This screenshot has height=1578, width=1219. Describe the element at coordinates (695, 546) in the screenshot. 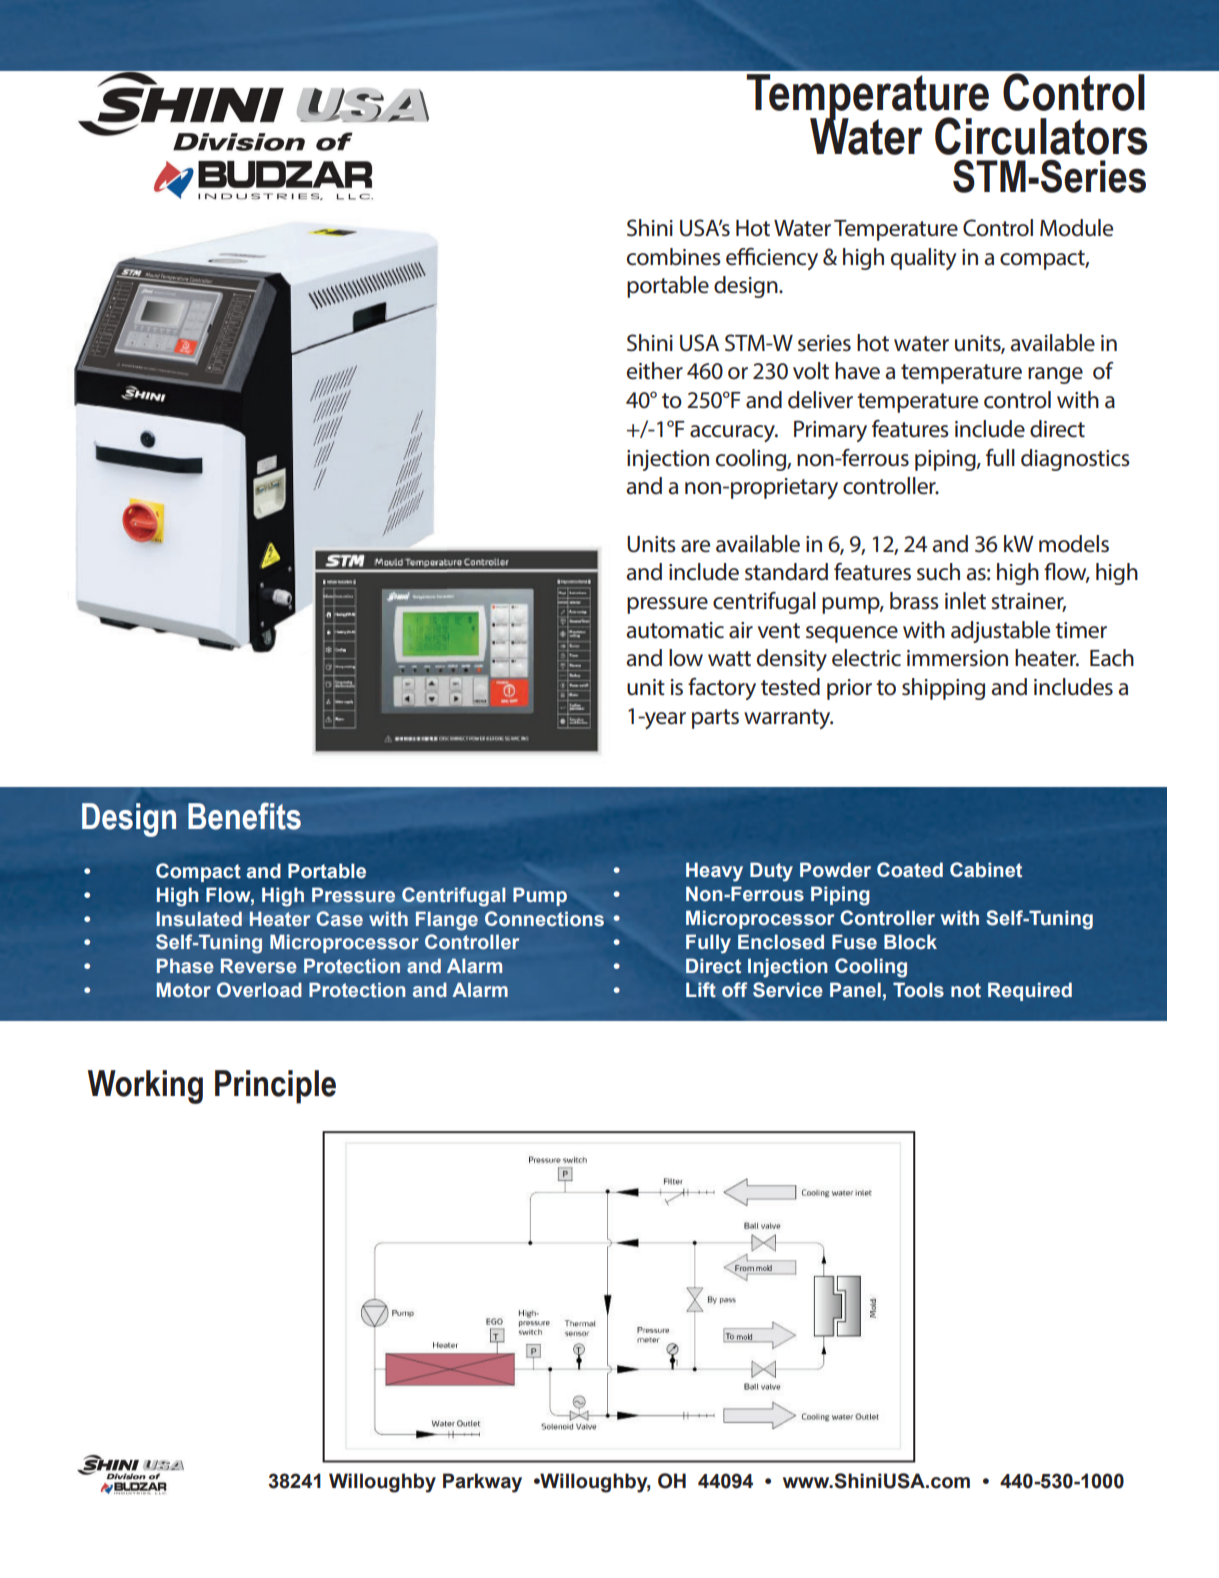

I see `are` at that location.
